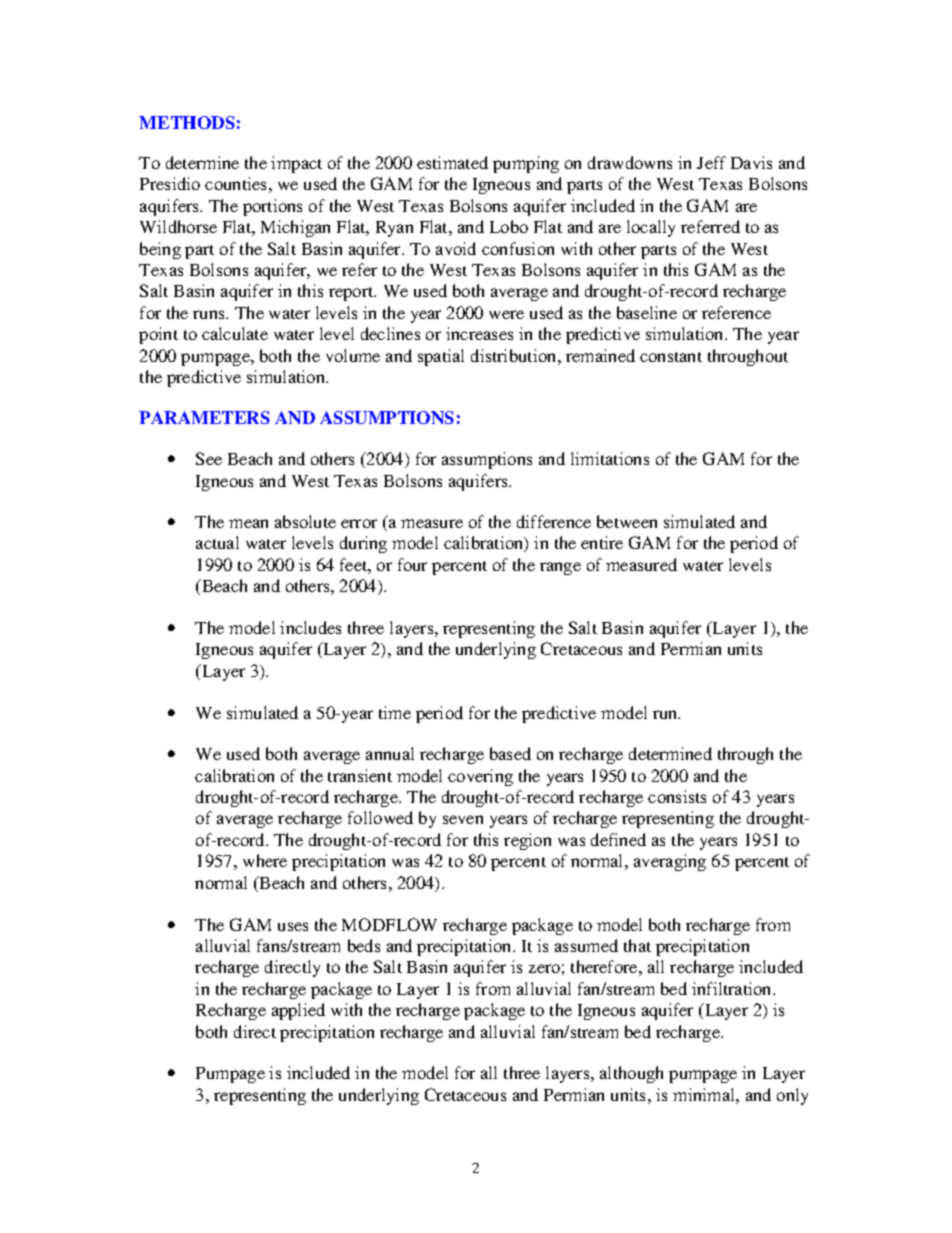  Describe the element at coordinates (670, 862) in the image. I see `averaging` at that location.
